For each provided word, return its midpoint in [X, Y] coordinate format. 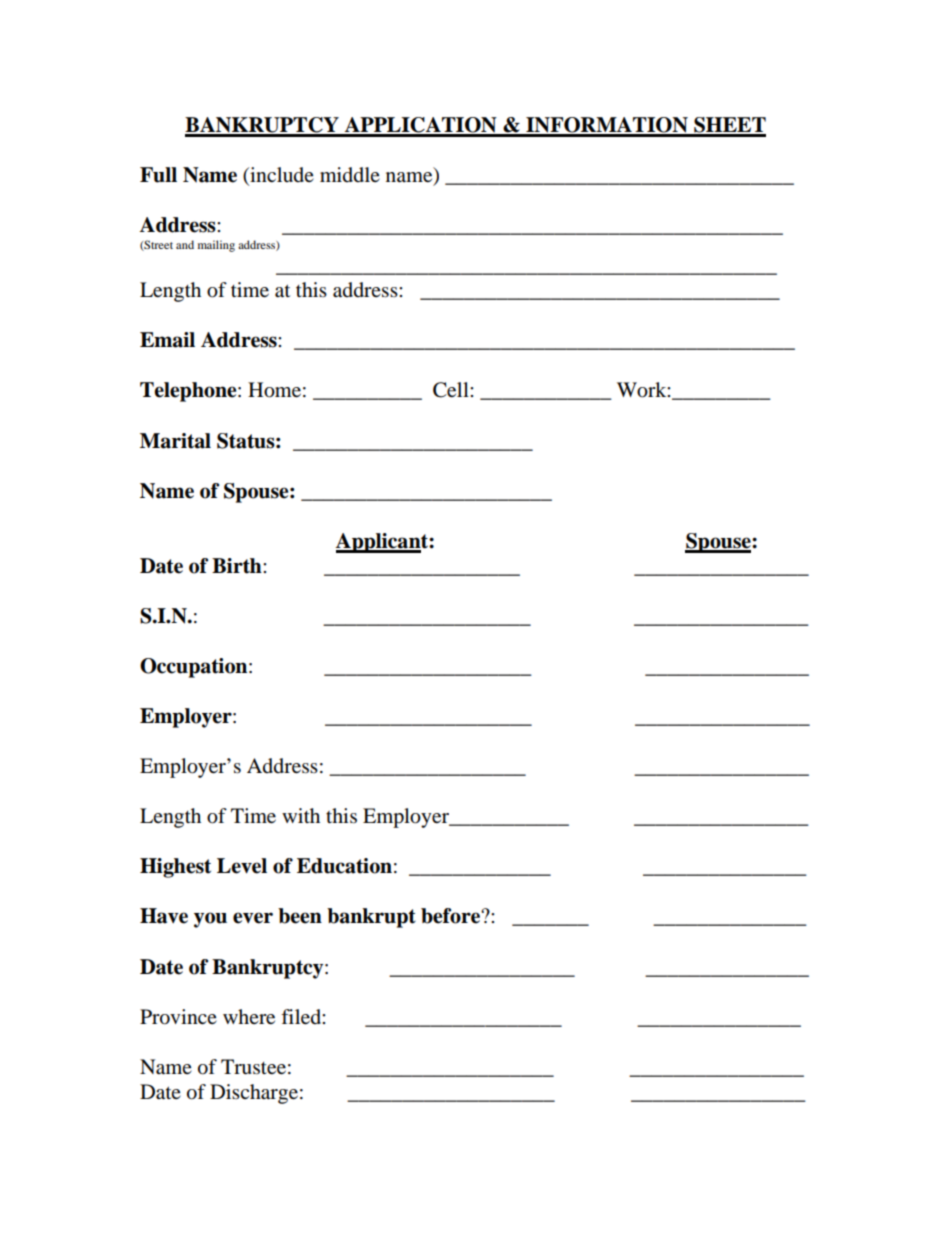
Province [178, 1017]
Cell [452, 390]
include [281, 176]
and [185, 244]
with [301, 815]
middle [350, 175]
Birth [238, 566]
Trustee [253, 1067]
